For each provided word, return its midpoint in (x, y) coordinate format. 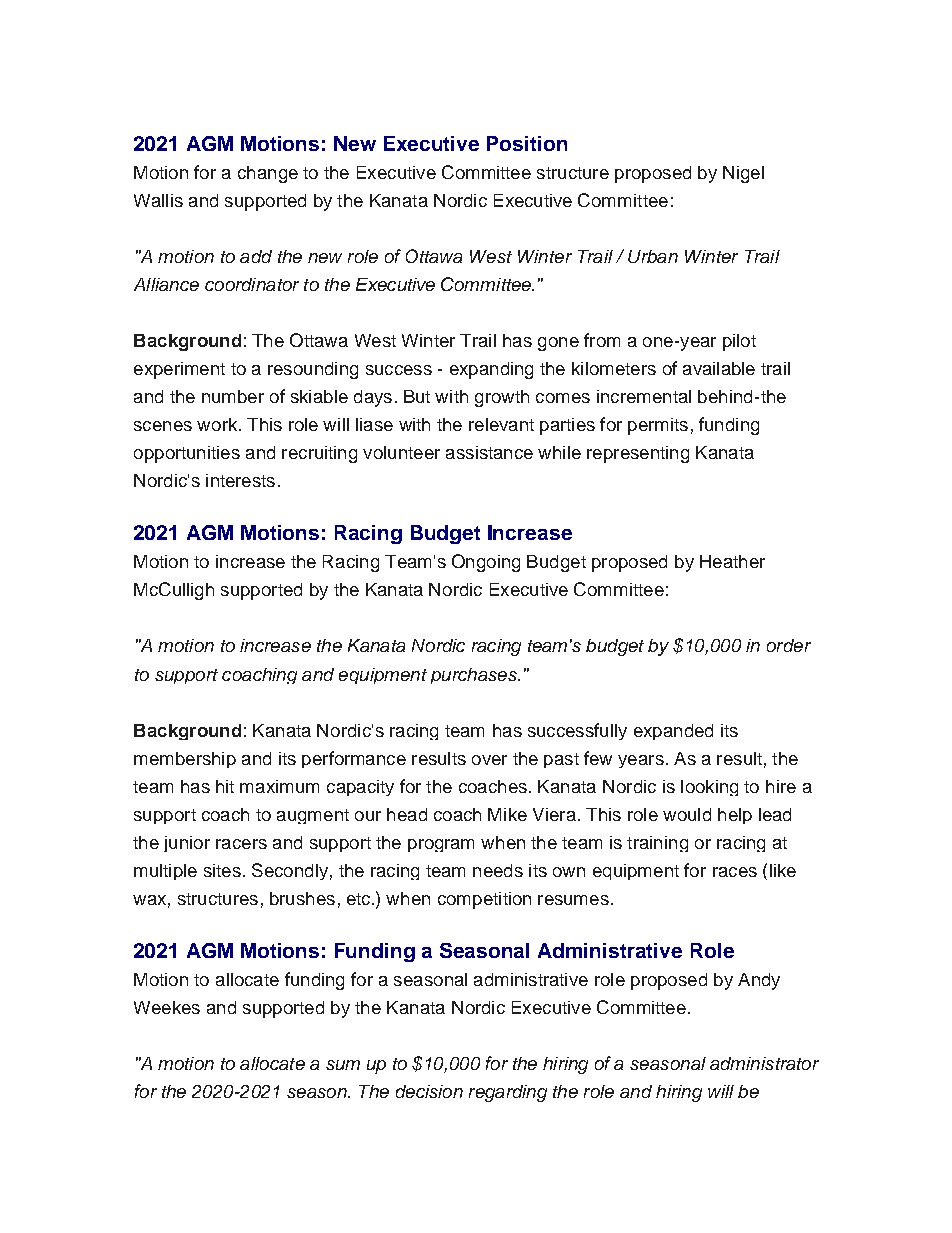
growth (502, 398)
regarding (508, 1093)
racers (241, 844)
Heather (732, 561)
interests (240, 480)
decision (429, 1091)
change (268, 174)
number (233, 396)
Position (527, 143)
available (719, 368)
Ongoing (486, 563)
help (735, 816)
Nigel (743, 174)
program (441, 845)
